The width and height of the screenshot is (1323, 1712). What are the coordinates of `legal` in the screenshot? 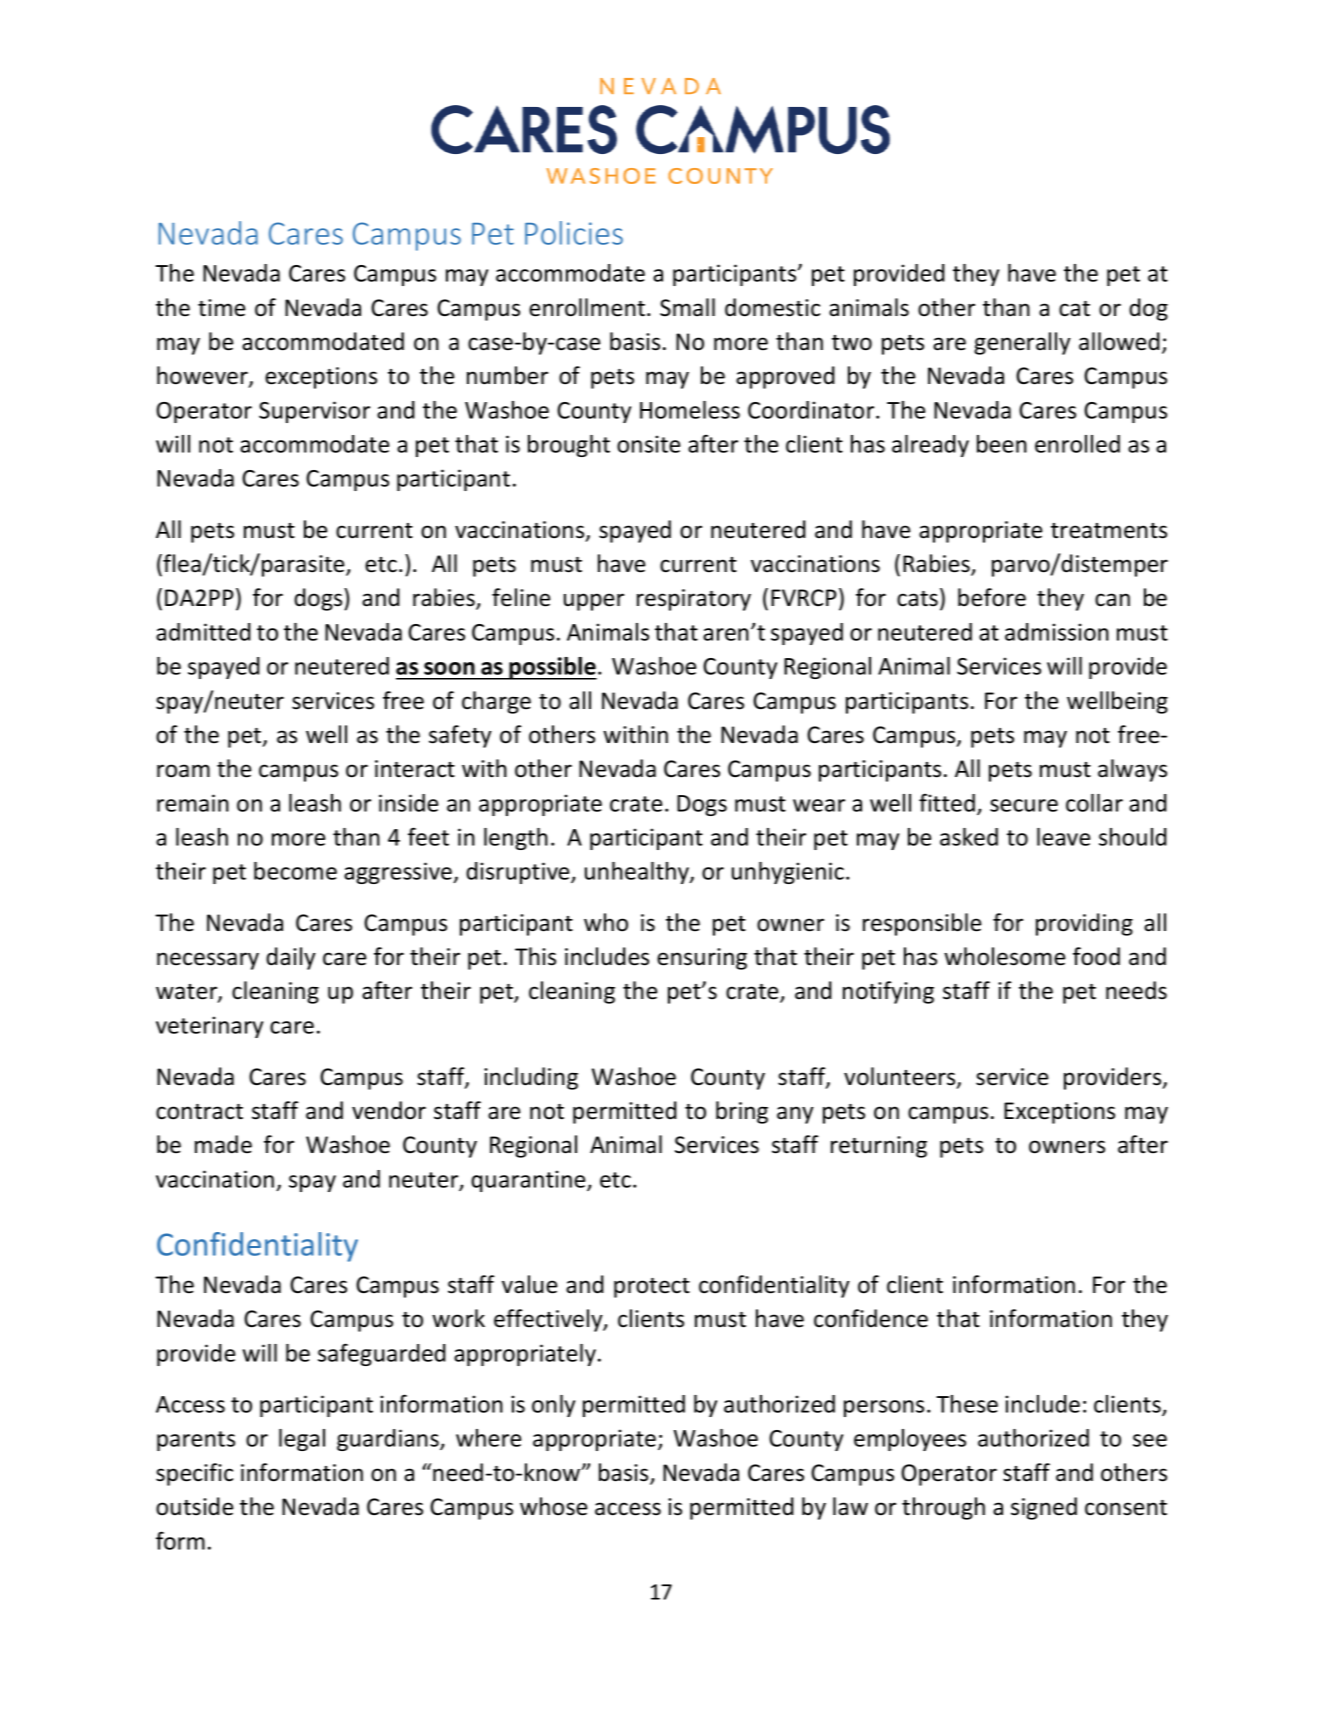 It's located at (302, 1440).
